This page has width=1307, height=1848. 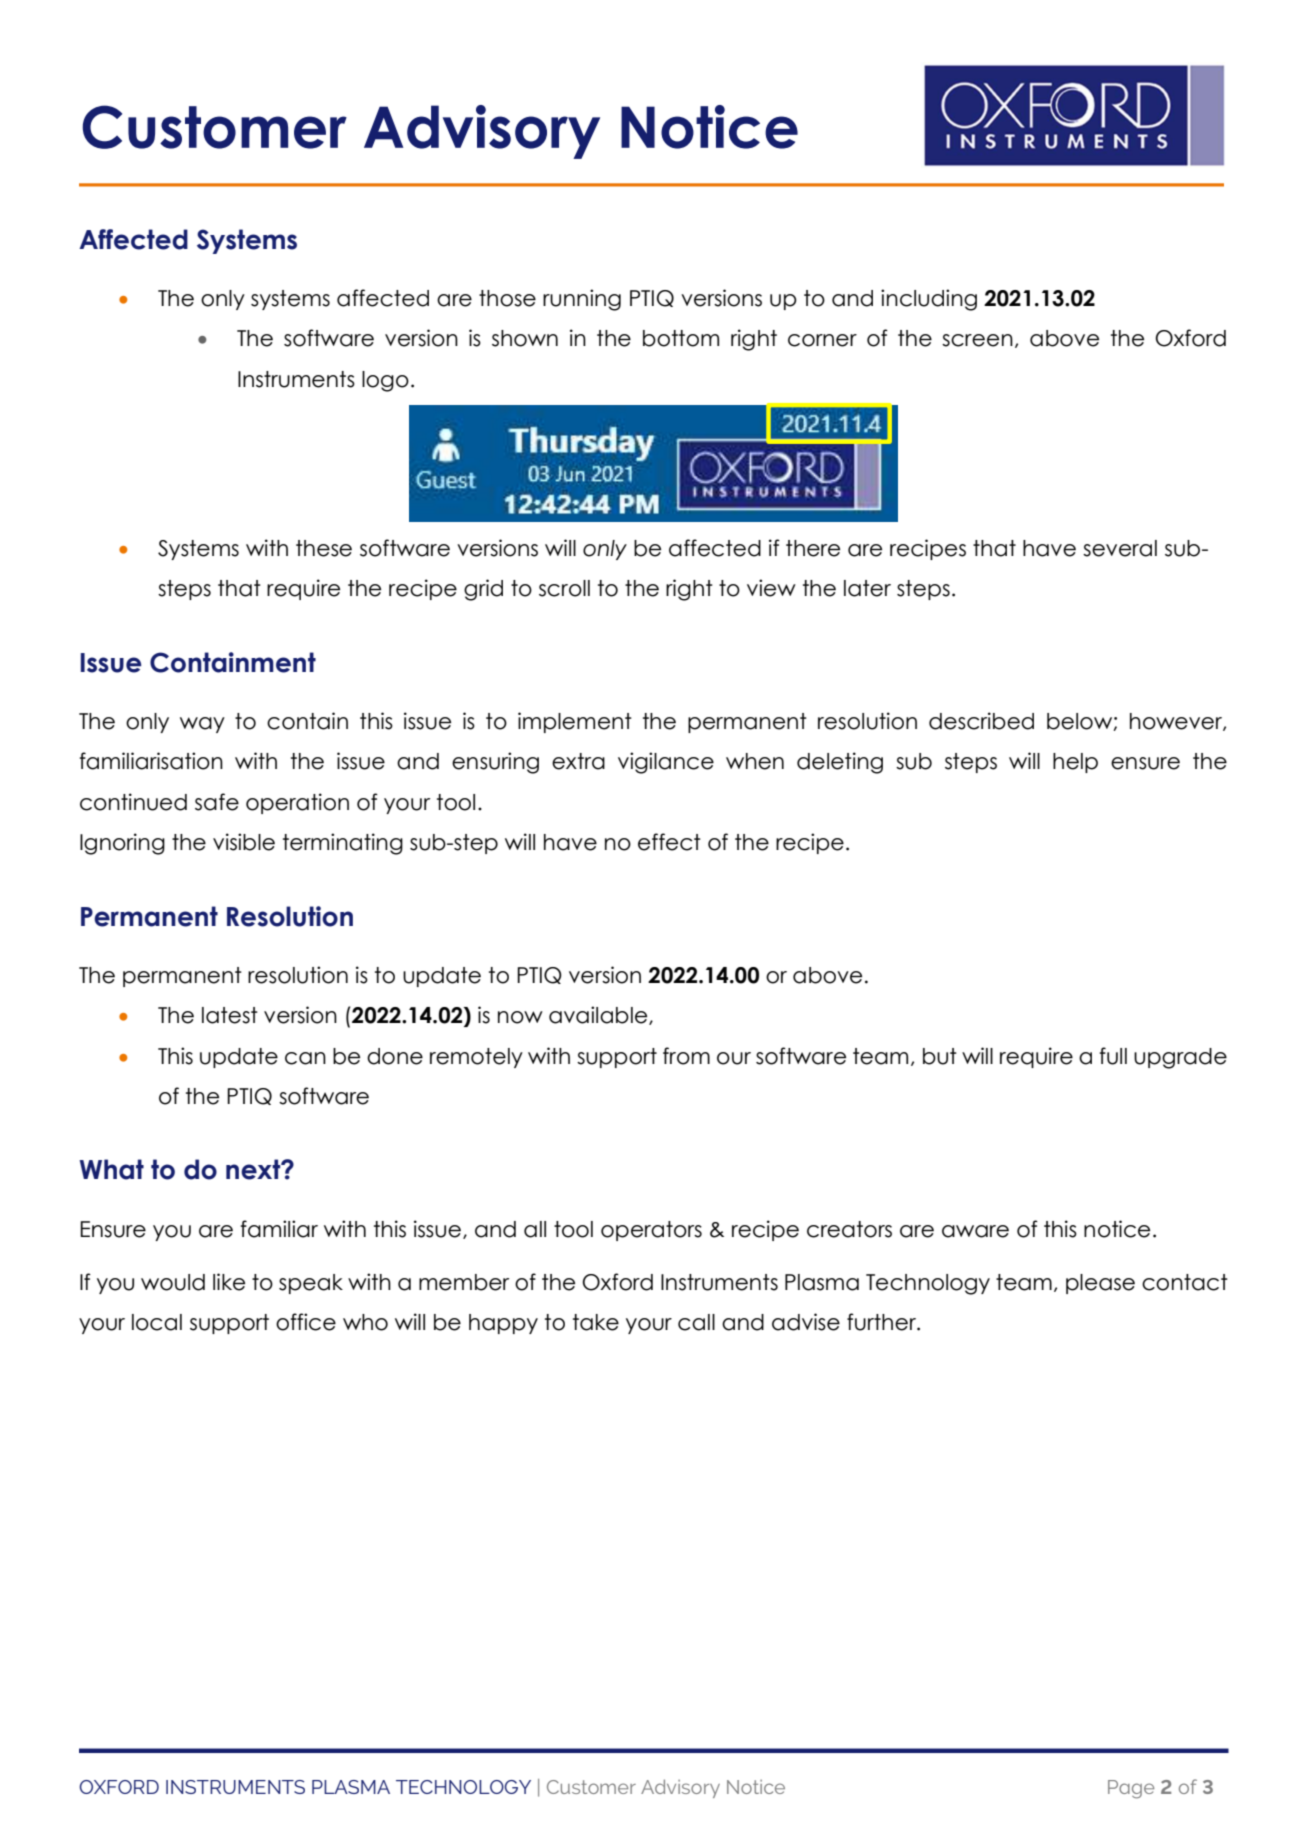 I want to click on office, so click(x=306, y=1322).
